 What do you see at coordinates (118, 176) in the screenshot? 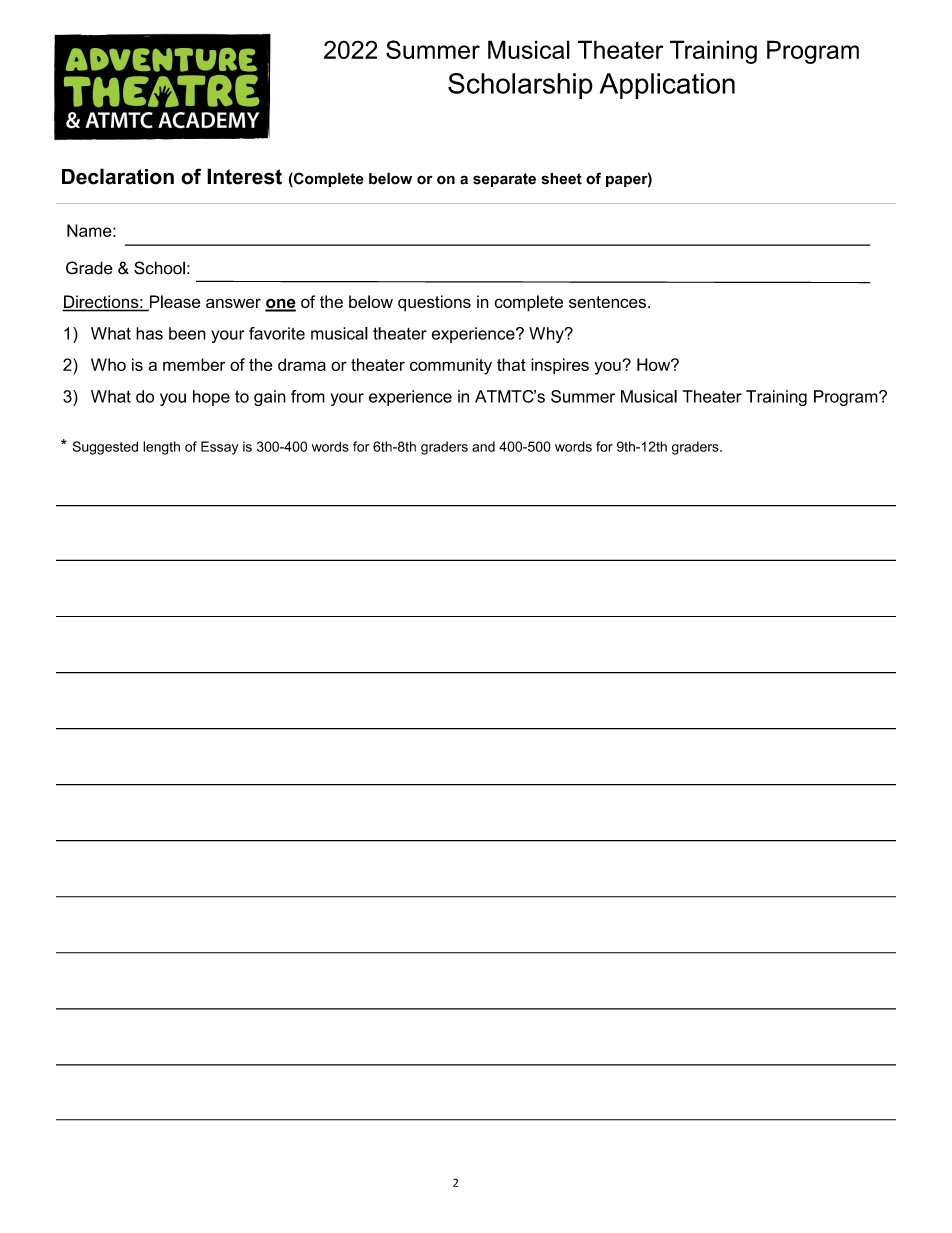
I see `Declaration` at bounding box center [118, 176].
